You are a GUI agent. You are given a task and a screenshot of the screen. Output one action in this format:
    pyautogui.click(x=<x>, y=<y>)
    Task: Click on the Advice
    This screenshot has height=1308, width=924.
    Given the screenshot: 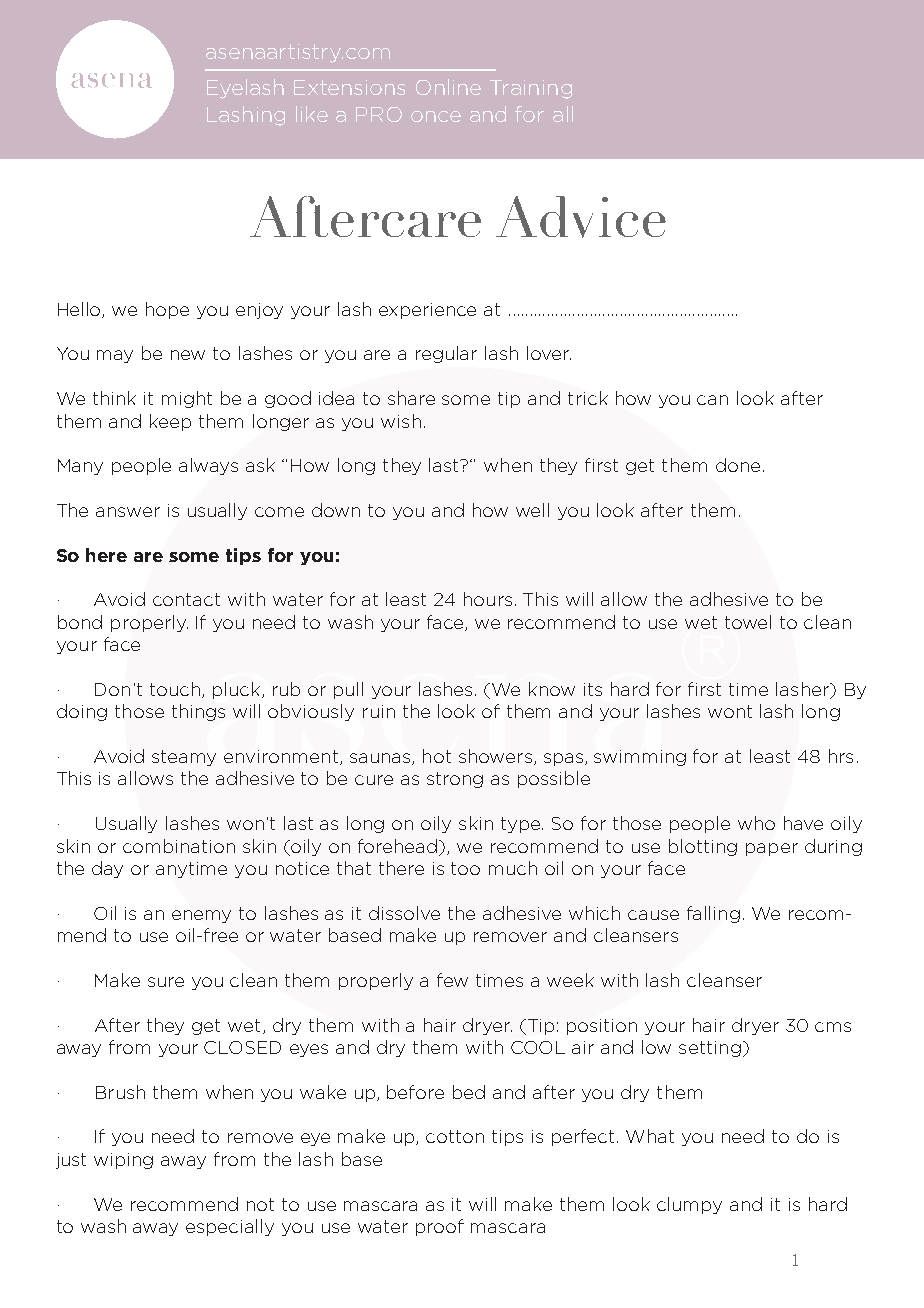 What is the action you would take?
    pyautogui.click(x=581, y=217)
